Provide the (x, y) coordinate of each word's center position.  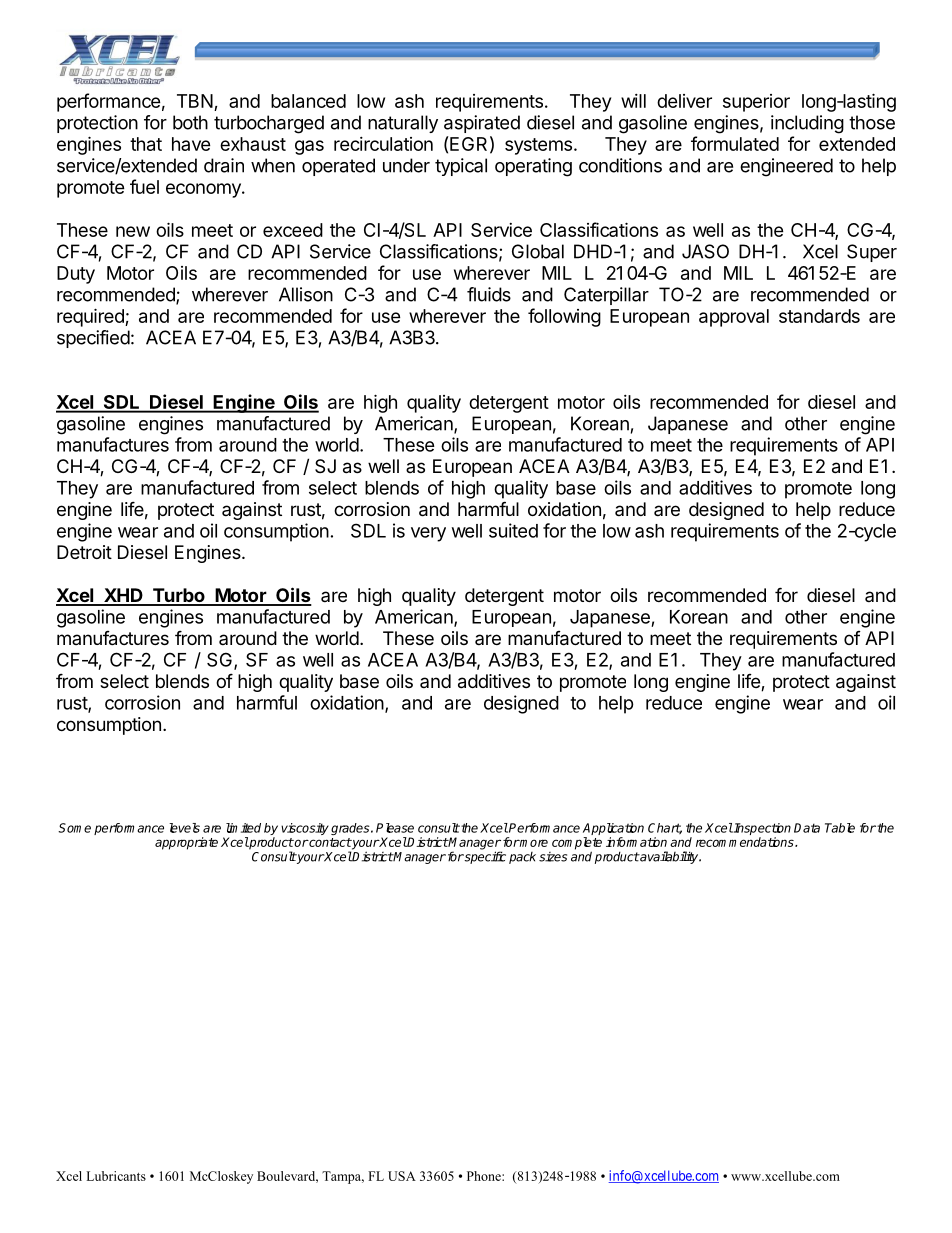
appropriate (186, 843)
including (807, 124)
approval (734, 318)
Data (807, 828)
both (190, 122)
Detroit (84, 552)
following (564, 317)
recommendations (746, 842)
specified (93, 339)
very (428, 534)
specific (484, 857)
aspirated (482, 124)
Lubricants (116, 1176)
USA (402, 1176)
